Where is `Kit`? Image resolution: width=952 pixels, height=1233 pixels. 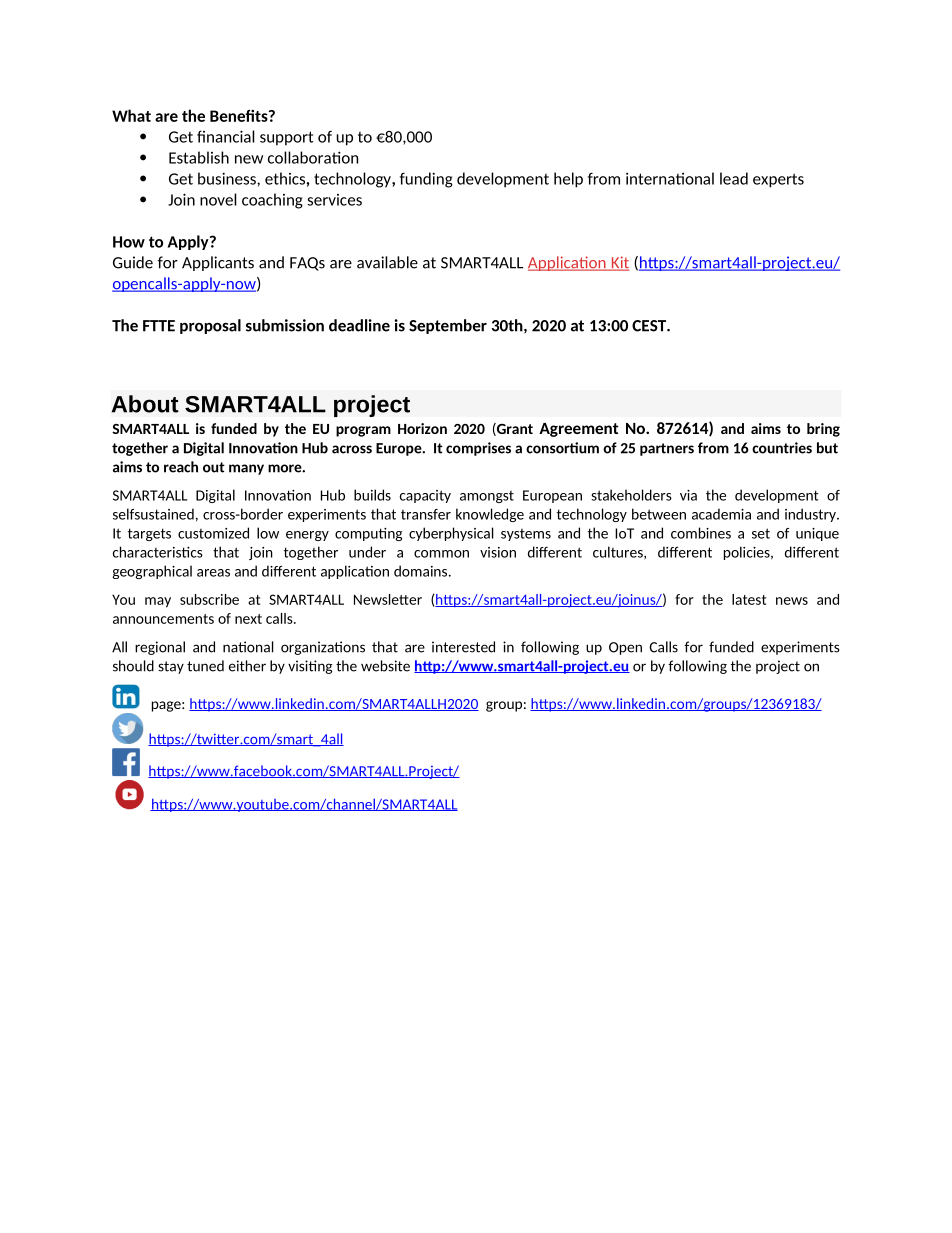 Kit is located at coordinates (619, 263).
